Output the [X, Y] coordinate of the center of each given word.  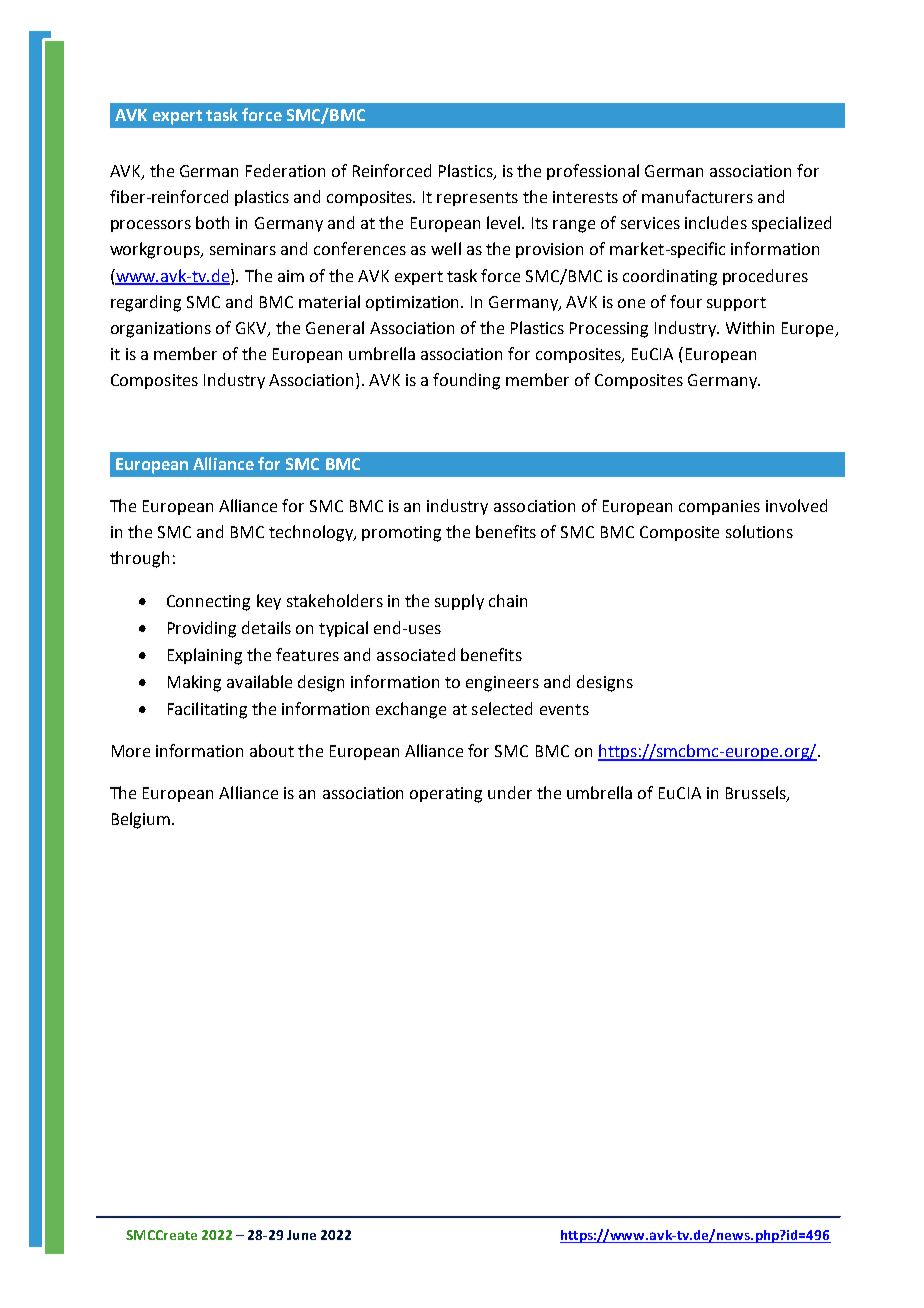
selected [502, 708]
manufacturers [697, 196]
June [301, 1235]
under [510, 792]
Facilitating [207, 710]
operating [446, 795]
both [212, 222]
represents [477, 199]
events [564, 709]
